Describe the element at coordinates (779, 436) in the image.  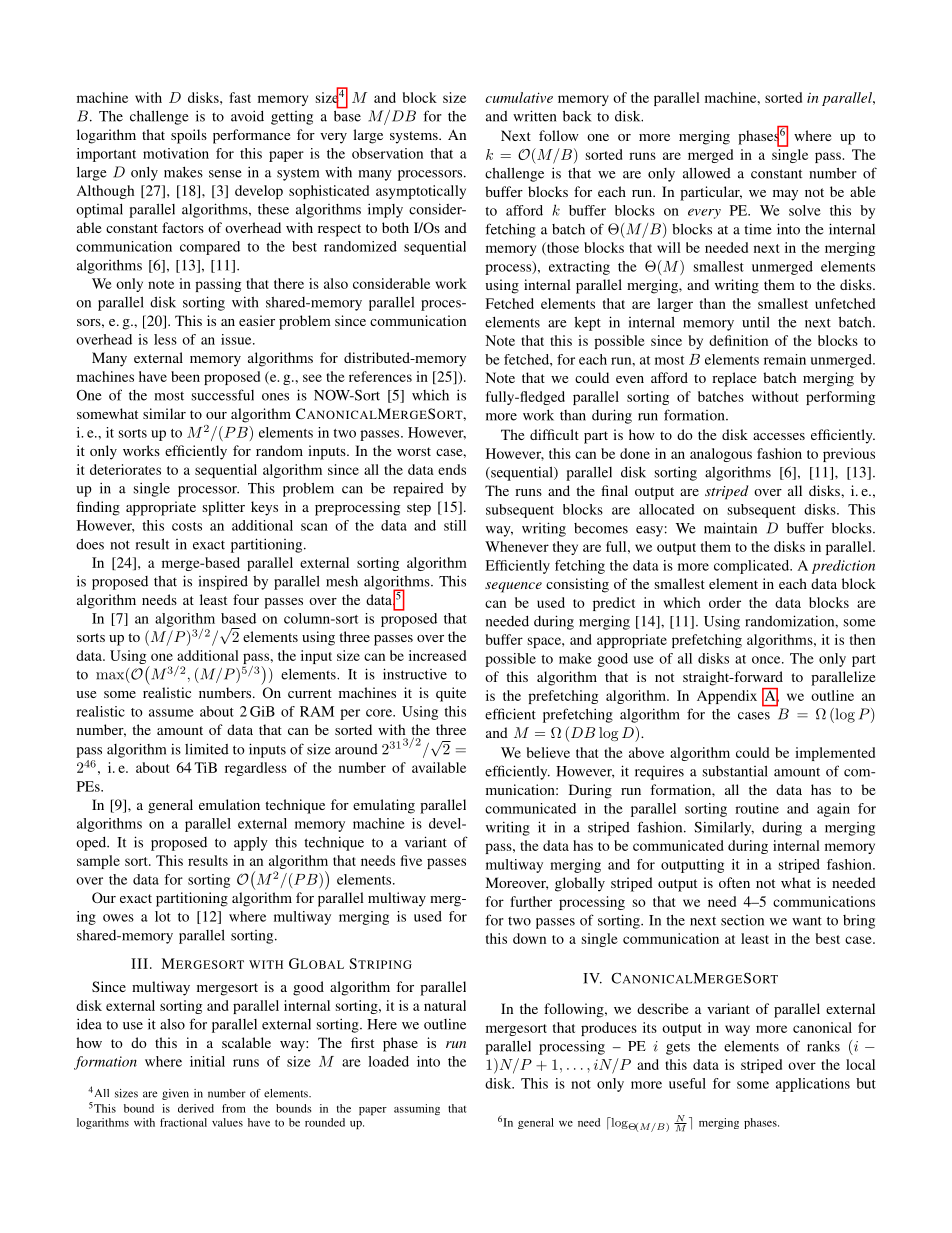
I see `accesses` at that location.
